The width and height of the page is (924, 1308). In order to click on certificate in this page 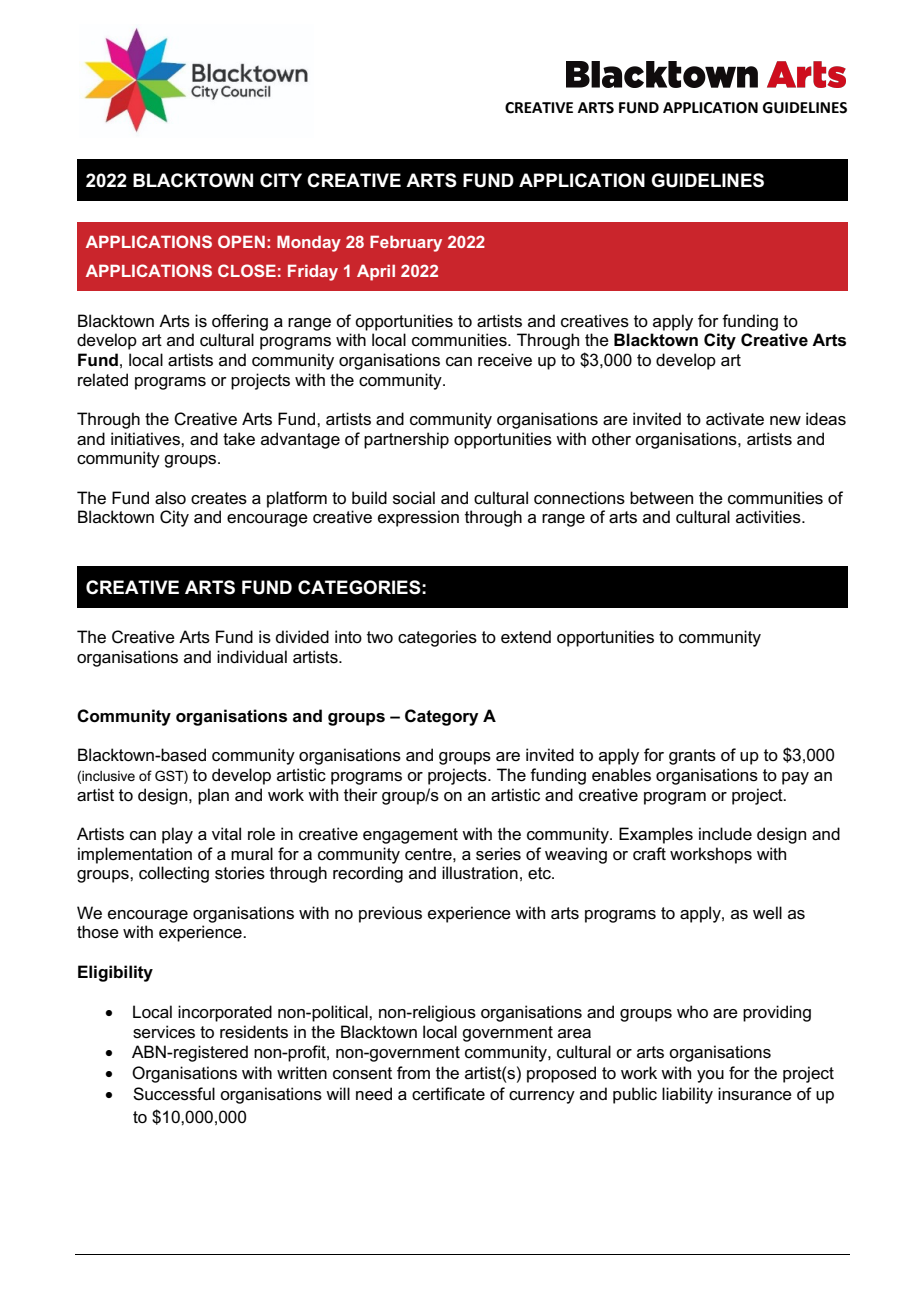, I will do `click(448, 1094)`.
